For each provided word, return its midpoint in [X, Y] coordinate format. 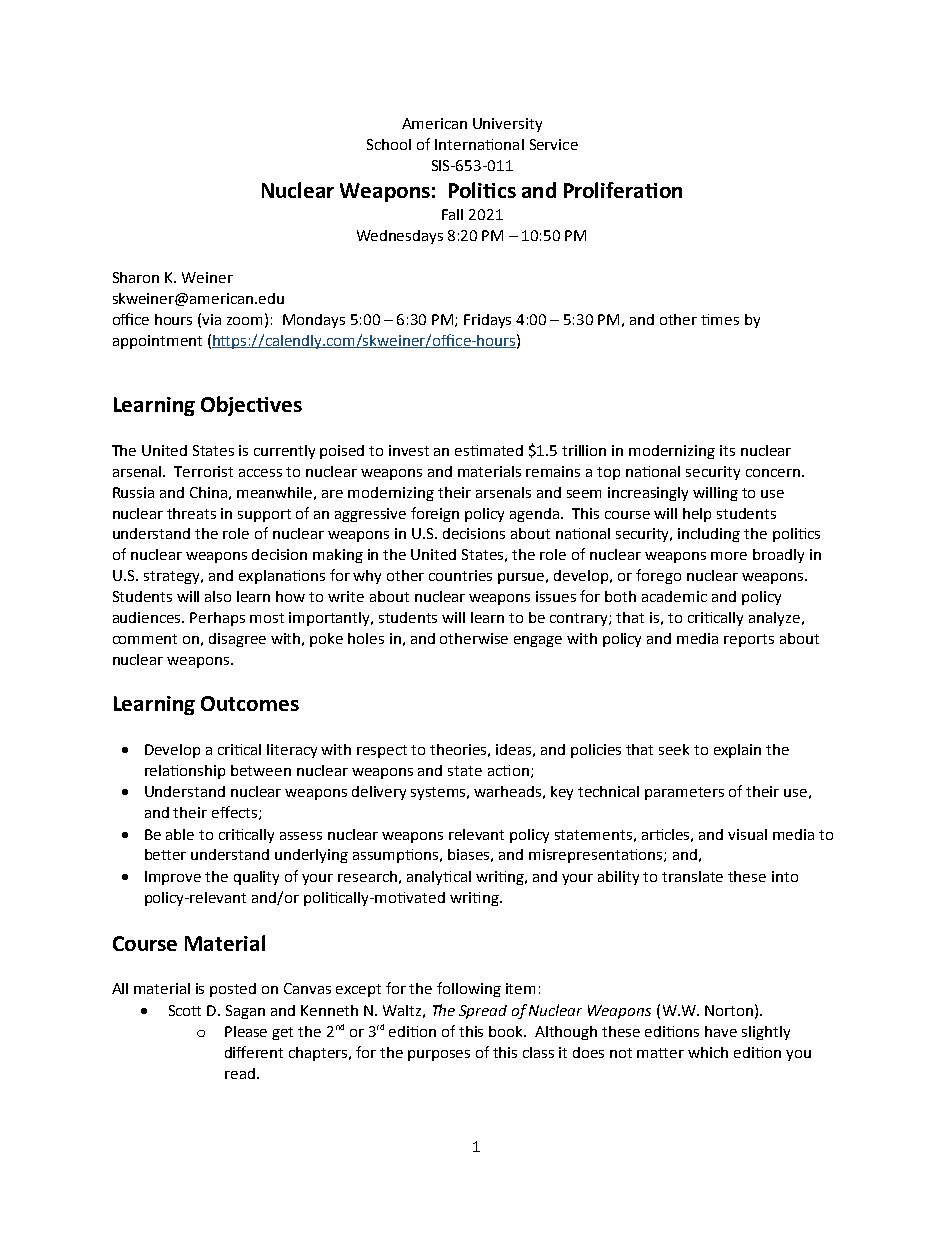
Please [246, 1031]
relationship [185, 772]
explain [737, 751]
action [508, 770]
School [389, 144]
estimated [489, 450]
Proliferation [623, 190]
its [727, 450]
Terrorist [203, 471]
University [507, 125]
